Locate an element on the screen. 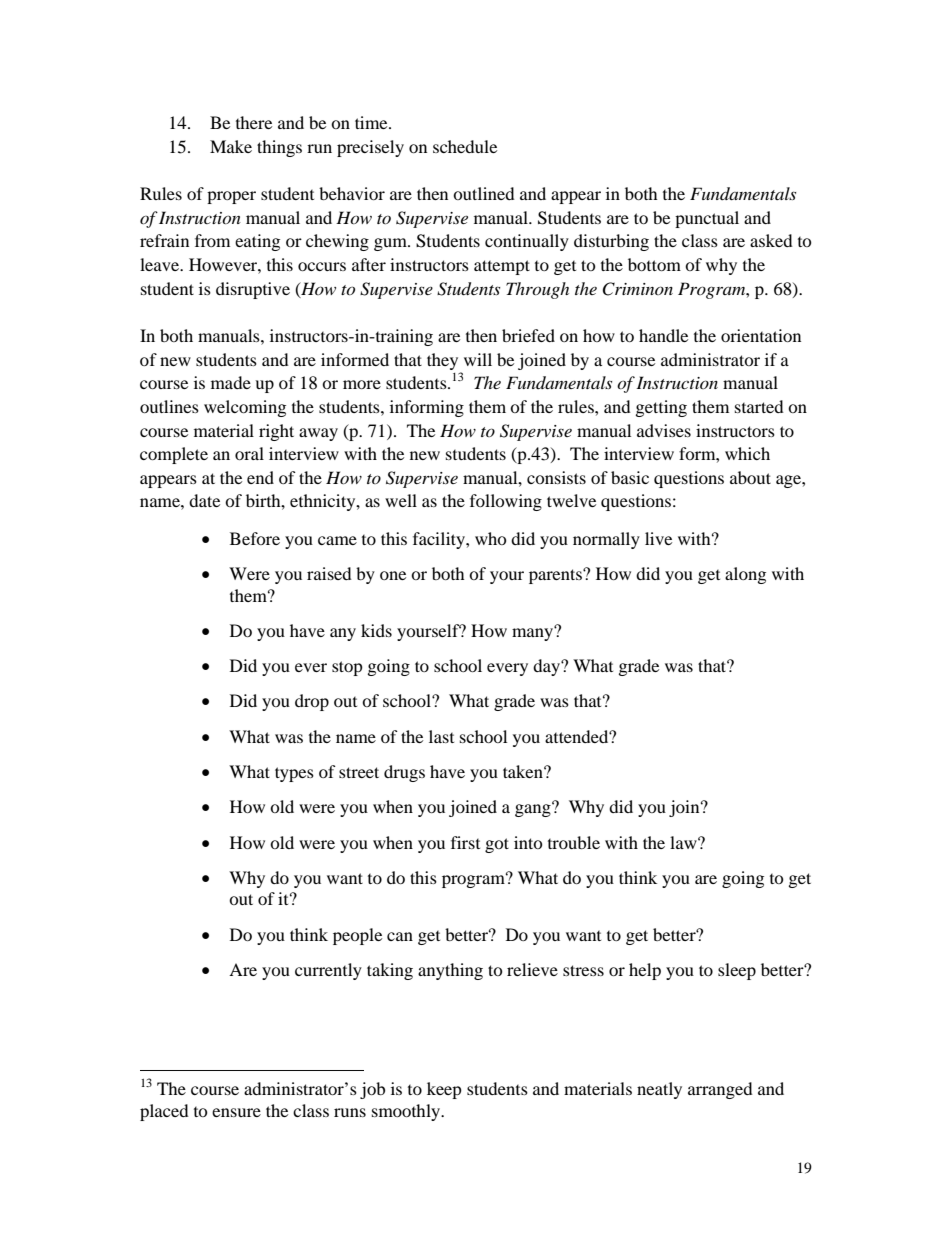  keep is located at coordinates (444, 1090).
